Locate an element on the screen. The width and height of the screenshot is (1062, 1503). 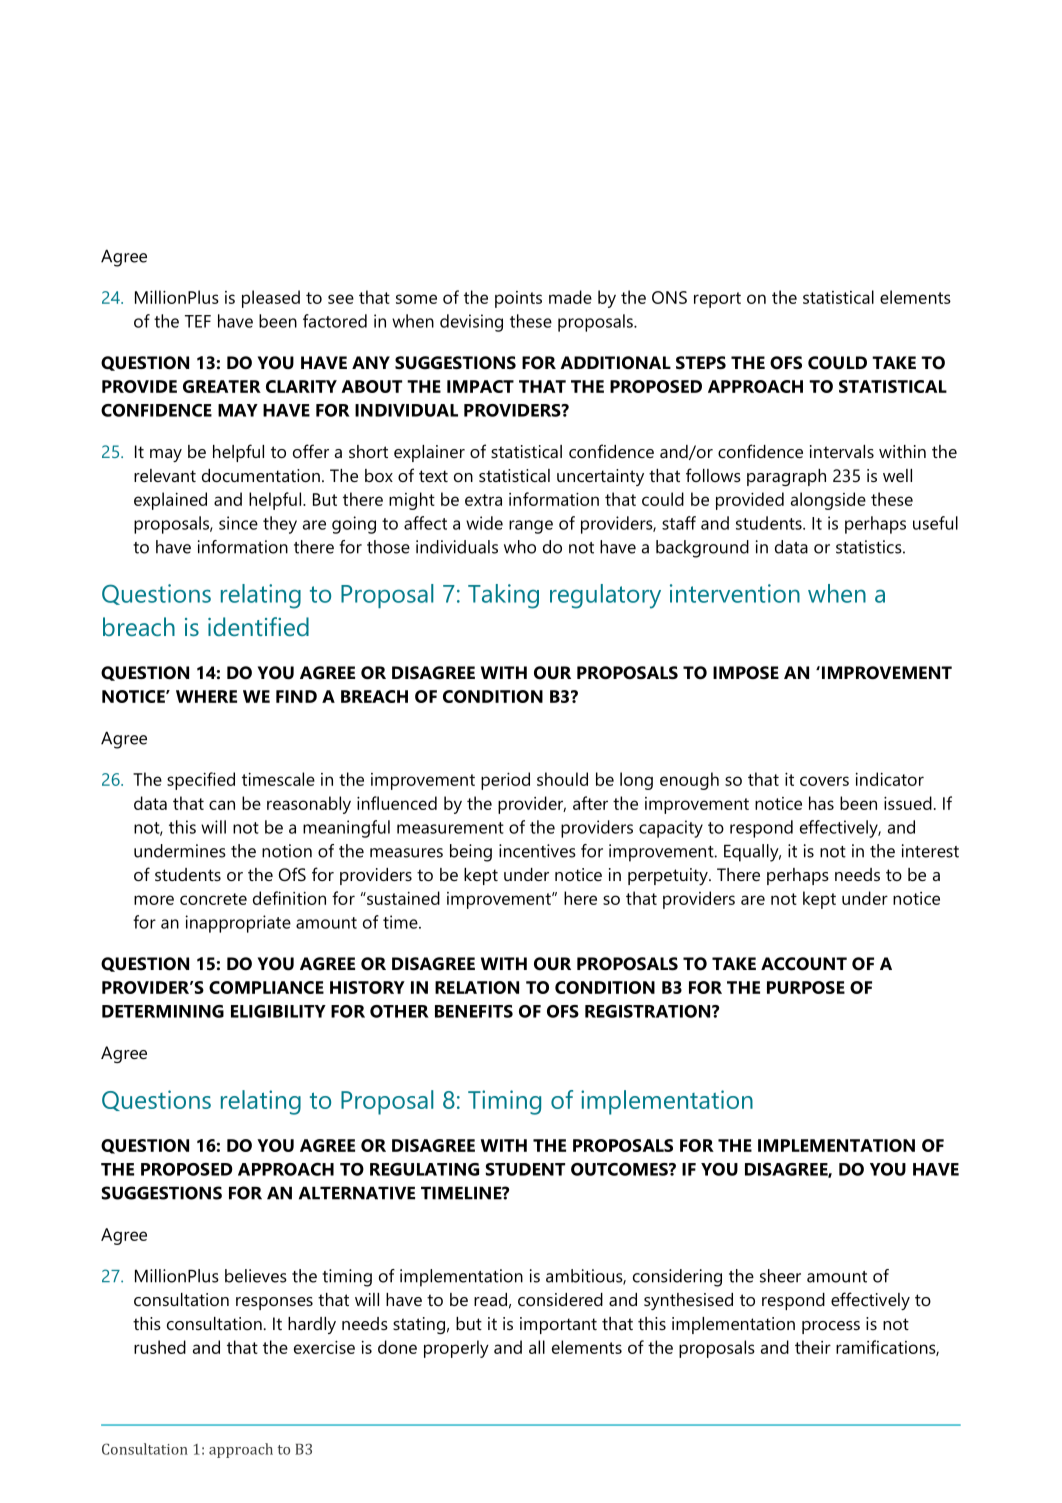
responses is located at coordinates (274, 1303).
